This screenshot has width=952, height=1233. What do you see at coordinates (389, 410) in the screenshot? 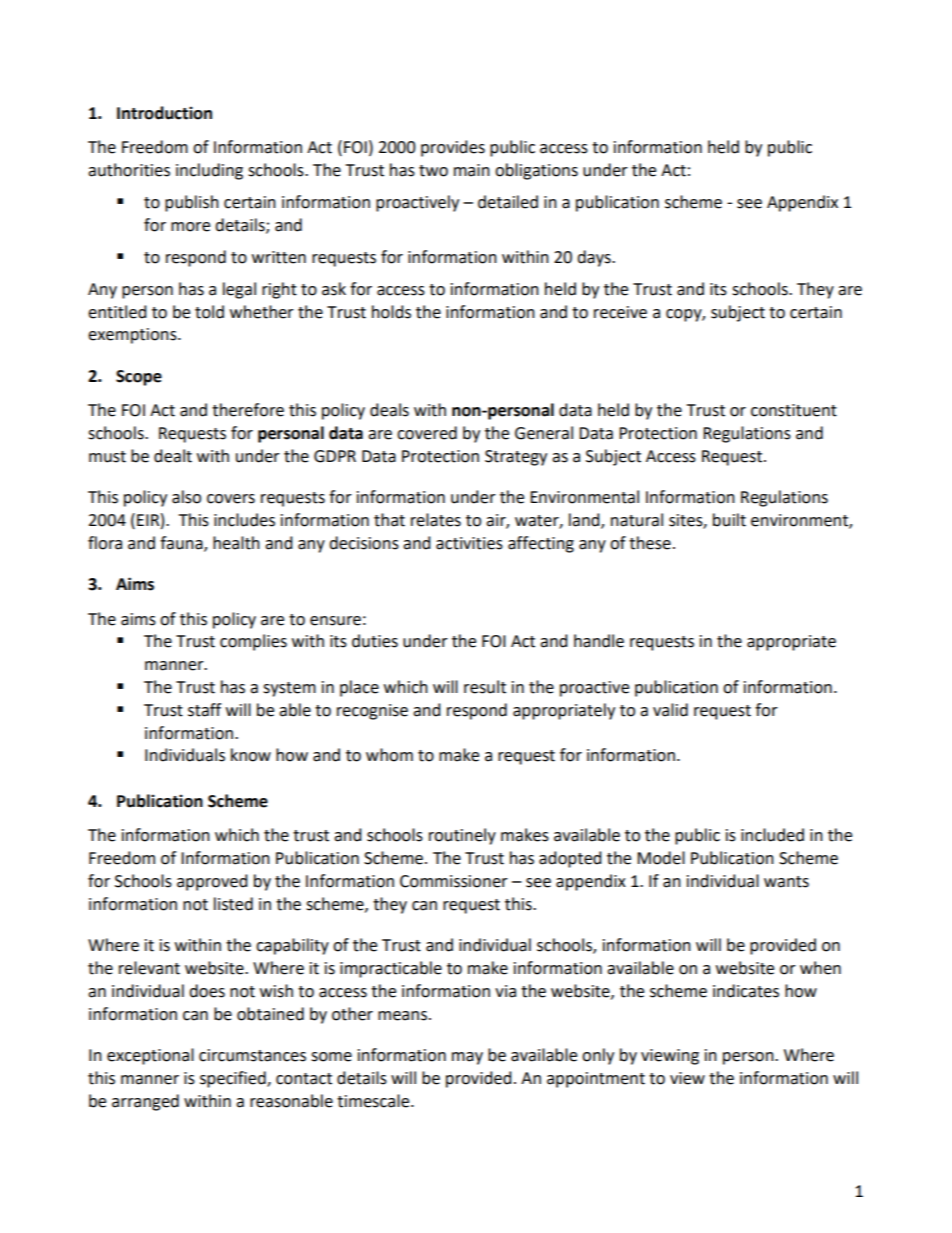
I see `deals` at bounding box center [389, 410].
